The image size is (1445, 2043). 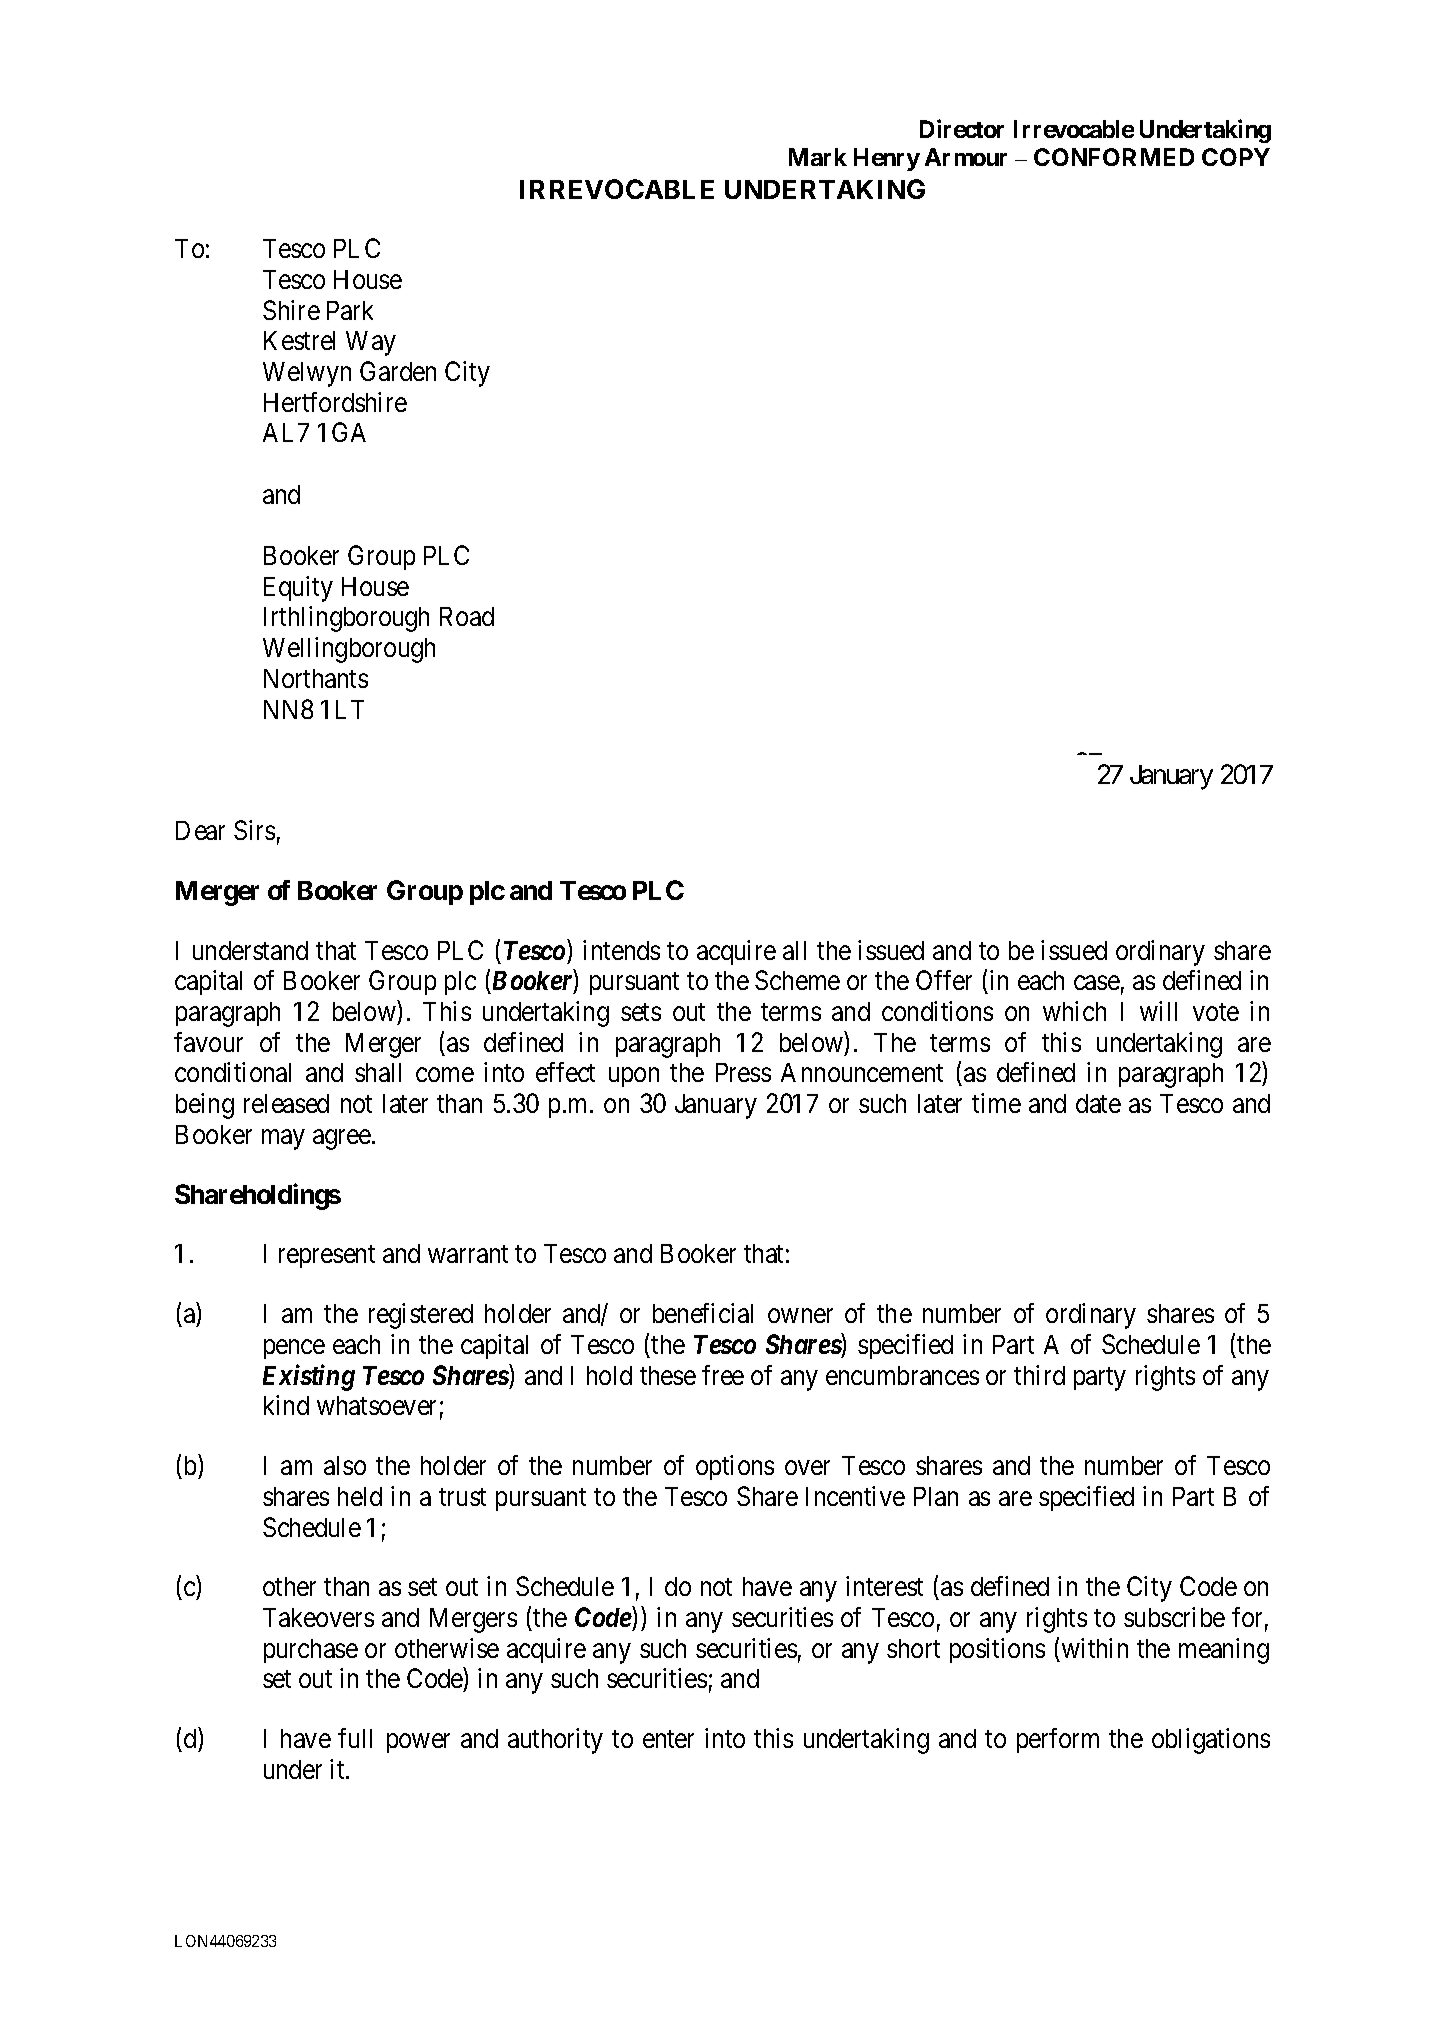 I want to click on Press, so click(x=743, y=1072).
